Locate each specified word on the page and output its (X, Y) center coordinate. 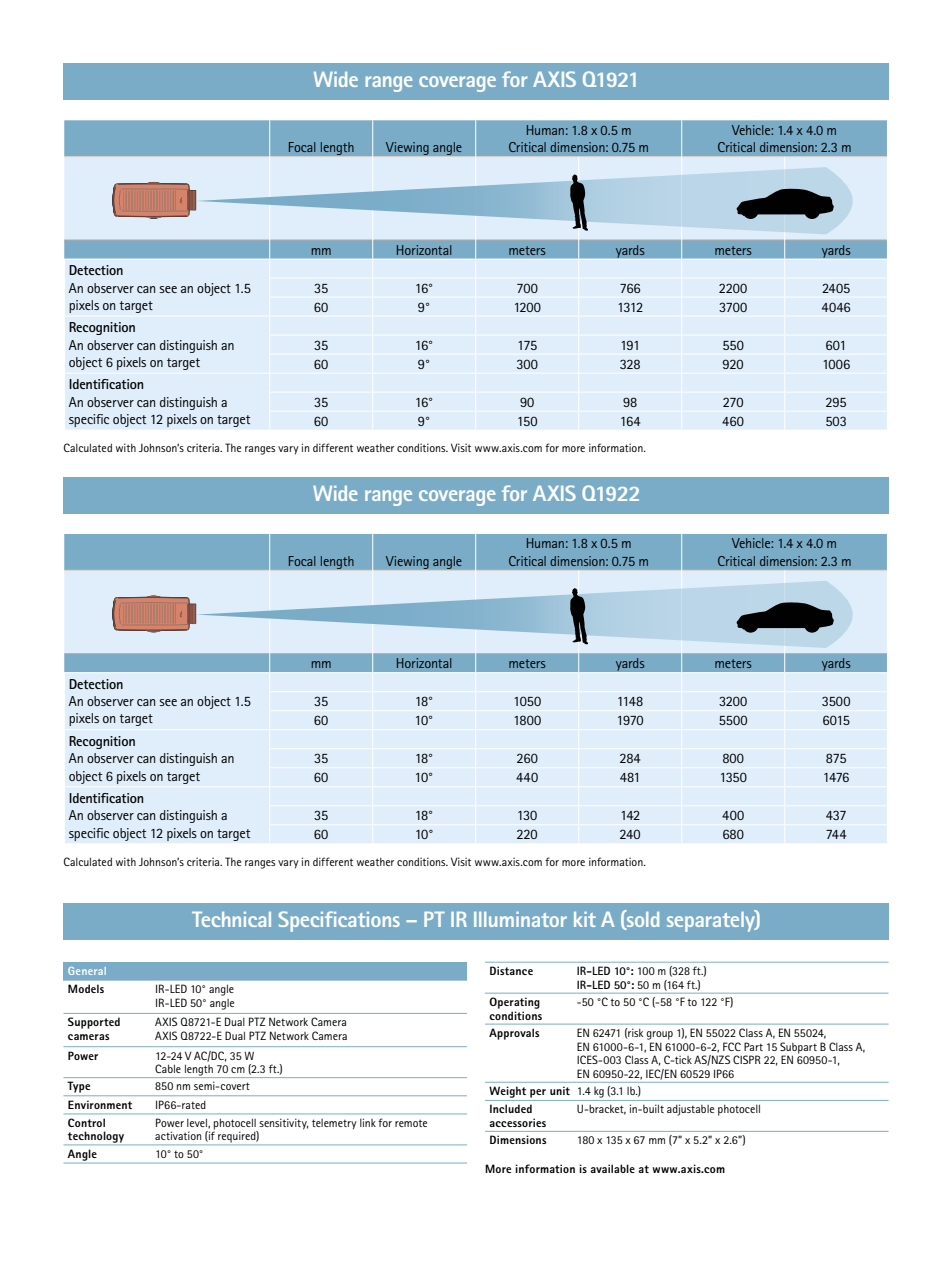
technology (96, 1138)
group (659, 1035)
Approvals (514, 1034)
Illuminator (520, 919)
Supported (94, 1023)
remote (411, 1123)
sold (642, 919)
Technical (231, 919)
